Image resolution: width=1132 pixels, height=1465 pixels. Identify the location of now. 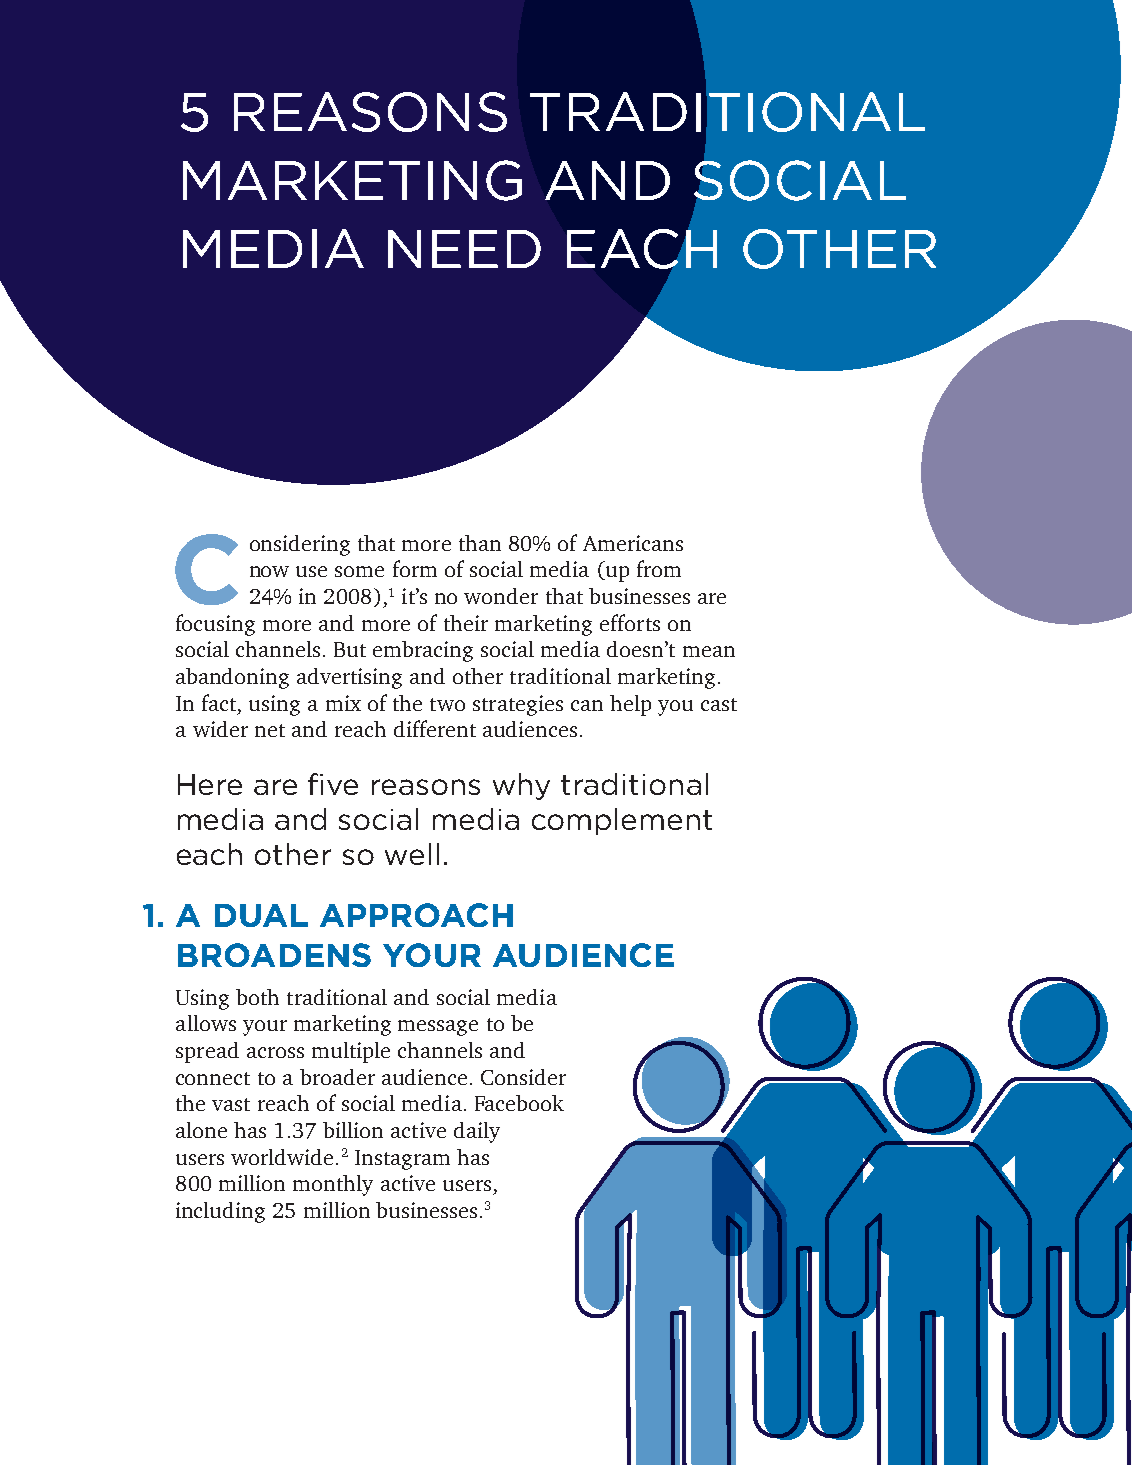
(269, 571).
